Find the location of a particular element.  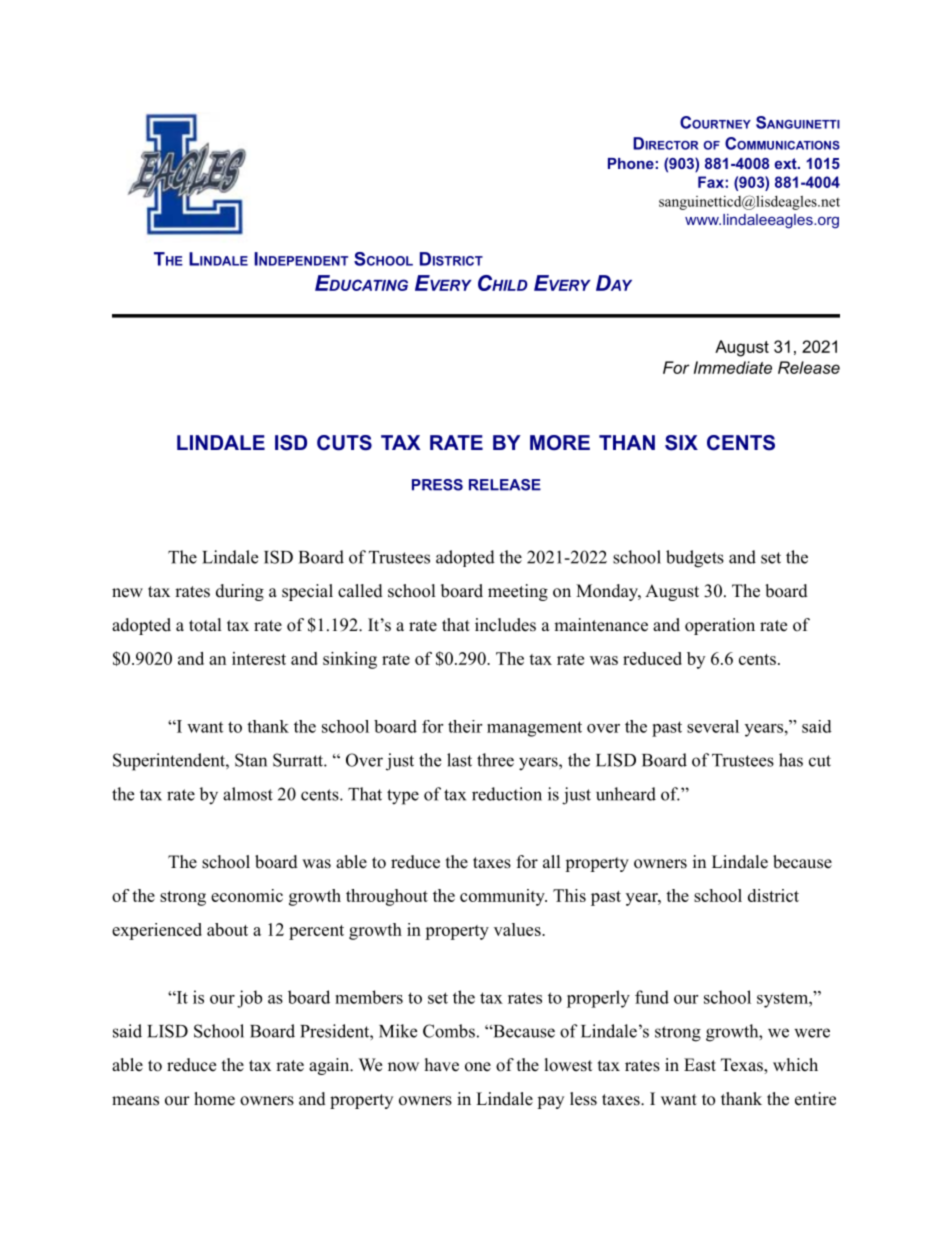

Texas is located at coordinates (743, 1066).
